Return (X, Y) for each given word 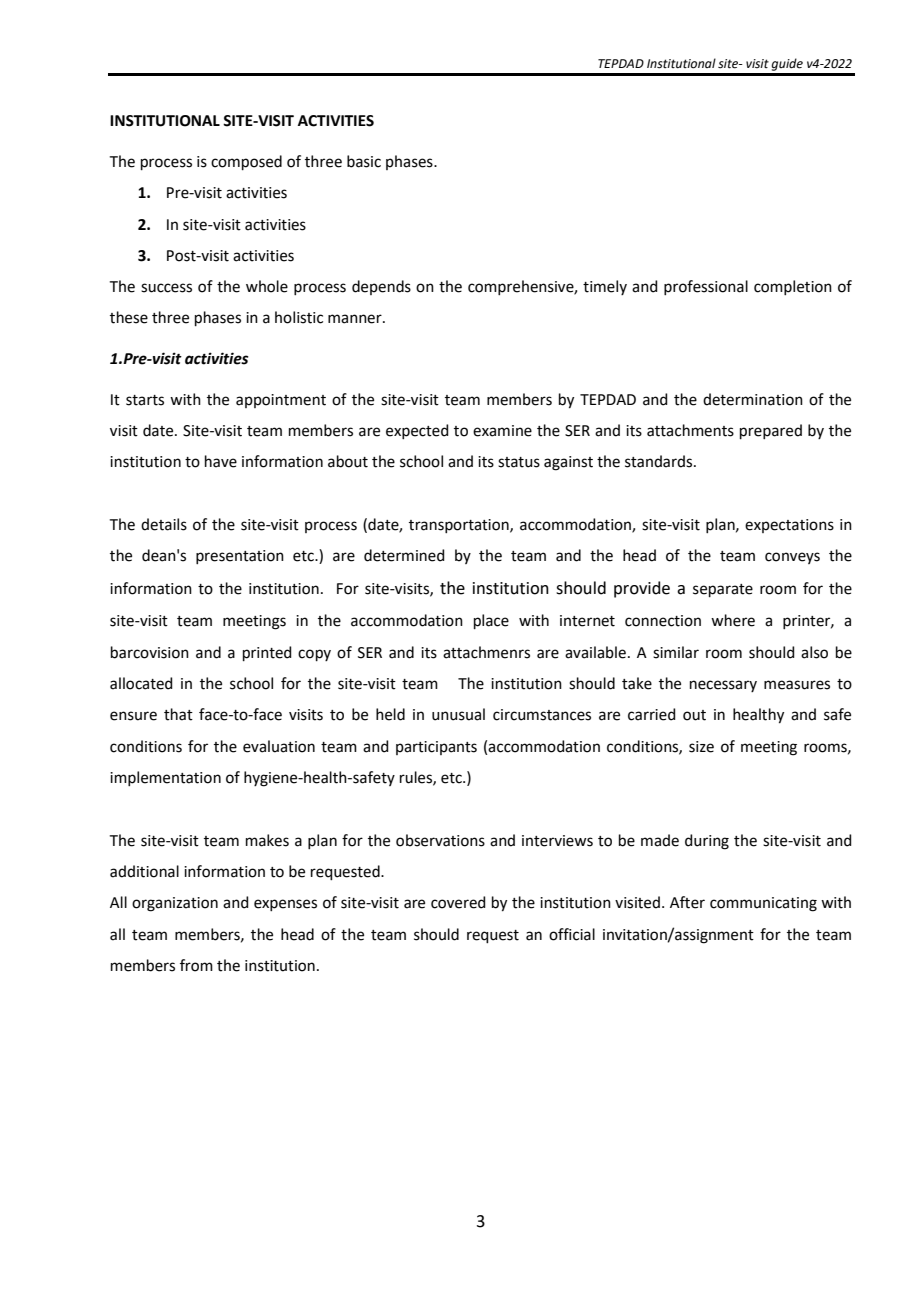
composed (246, 162)
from (196, 965)
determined (404, 555)
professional (706, 287)
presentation (240, 557)
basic (364, 161)
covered (458, 902)
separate (723, 590)
